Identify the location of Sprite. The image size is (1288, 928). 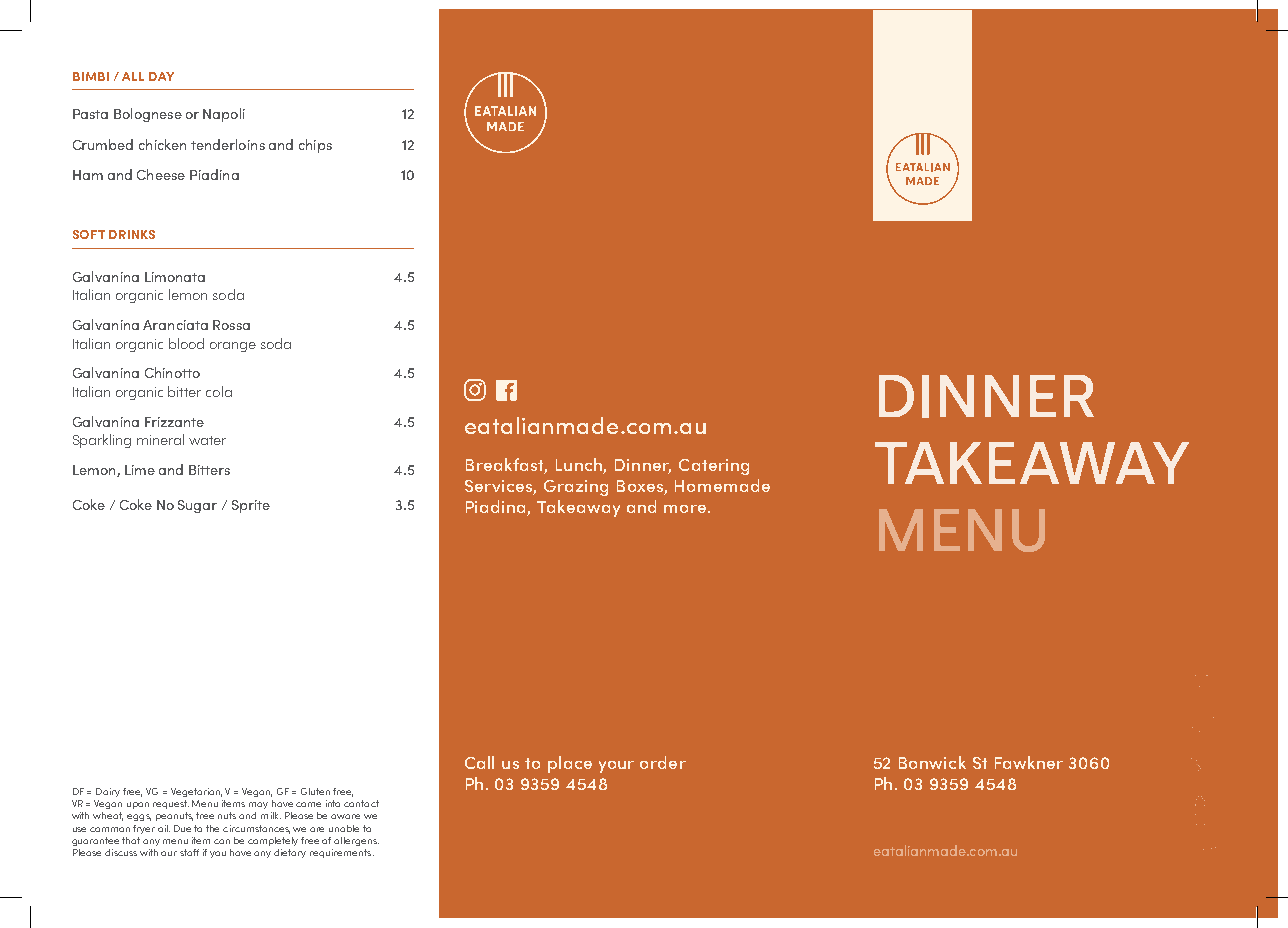
(251, 506).
